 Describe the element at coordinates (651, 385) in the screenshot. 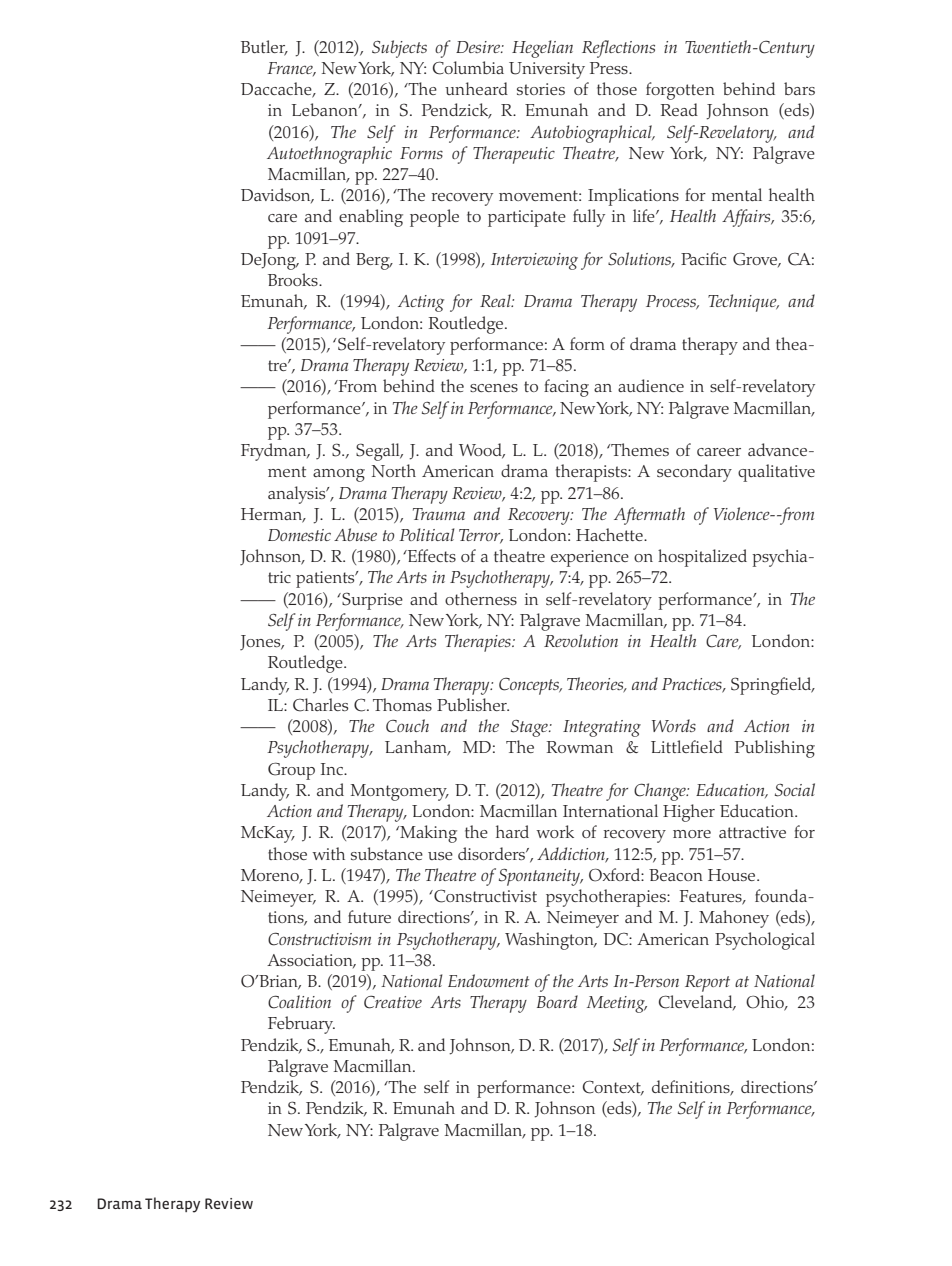

I see `audience` at that location.
